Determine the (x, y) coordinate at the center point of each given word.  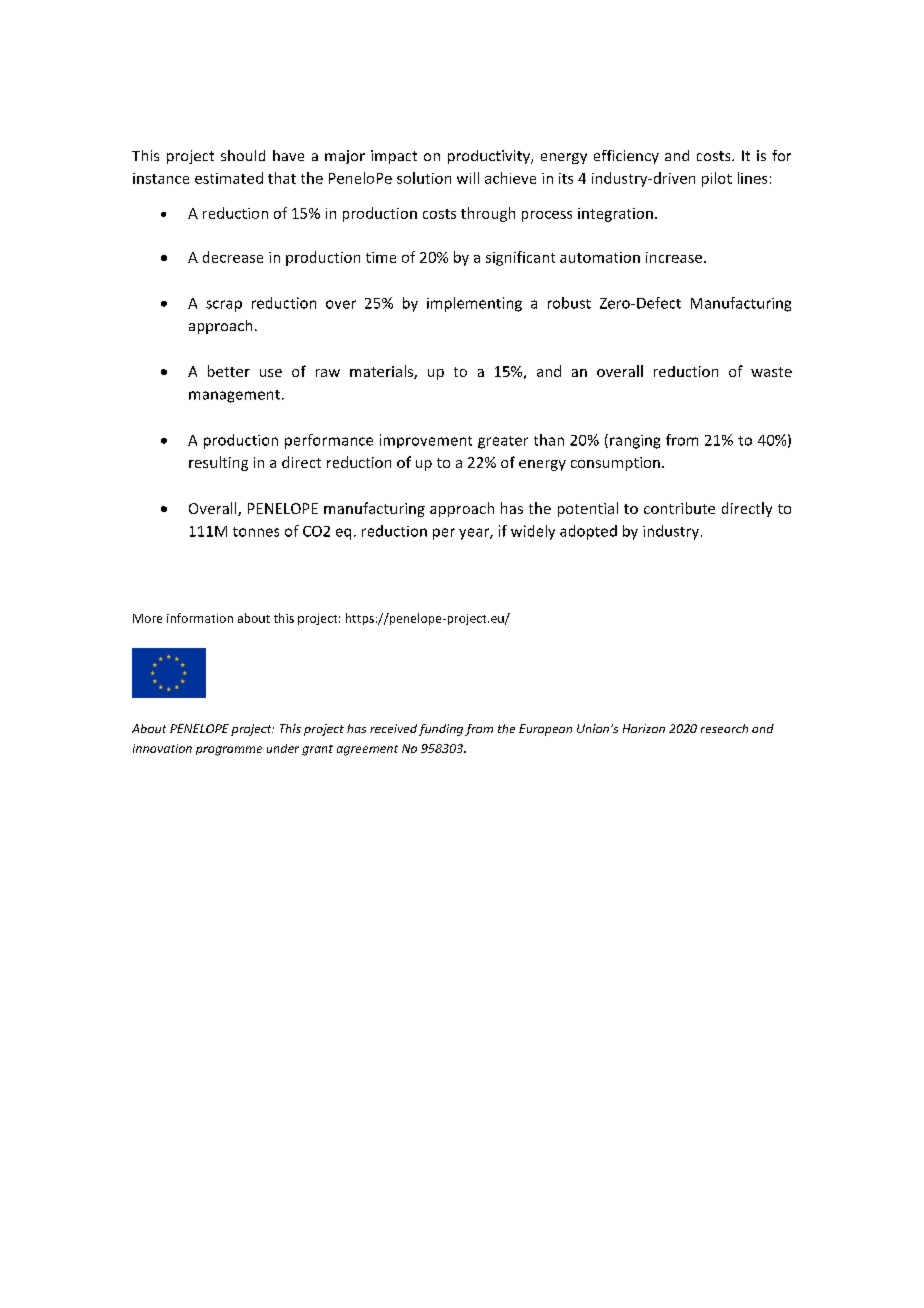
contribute (679, 508)
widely (533, 532)
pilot (717, 179)
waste (771, 372)
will (468, 178)
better (229, 371)
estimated (229, 178)
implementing (474, 304)
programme (229, 751)
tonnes (256, 532)
